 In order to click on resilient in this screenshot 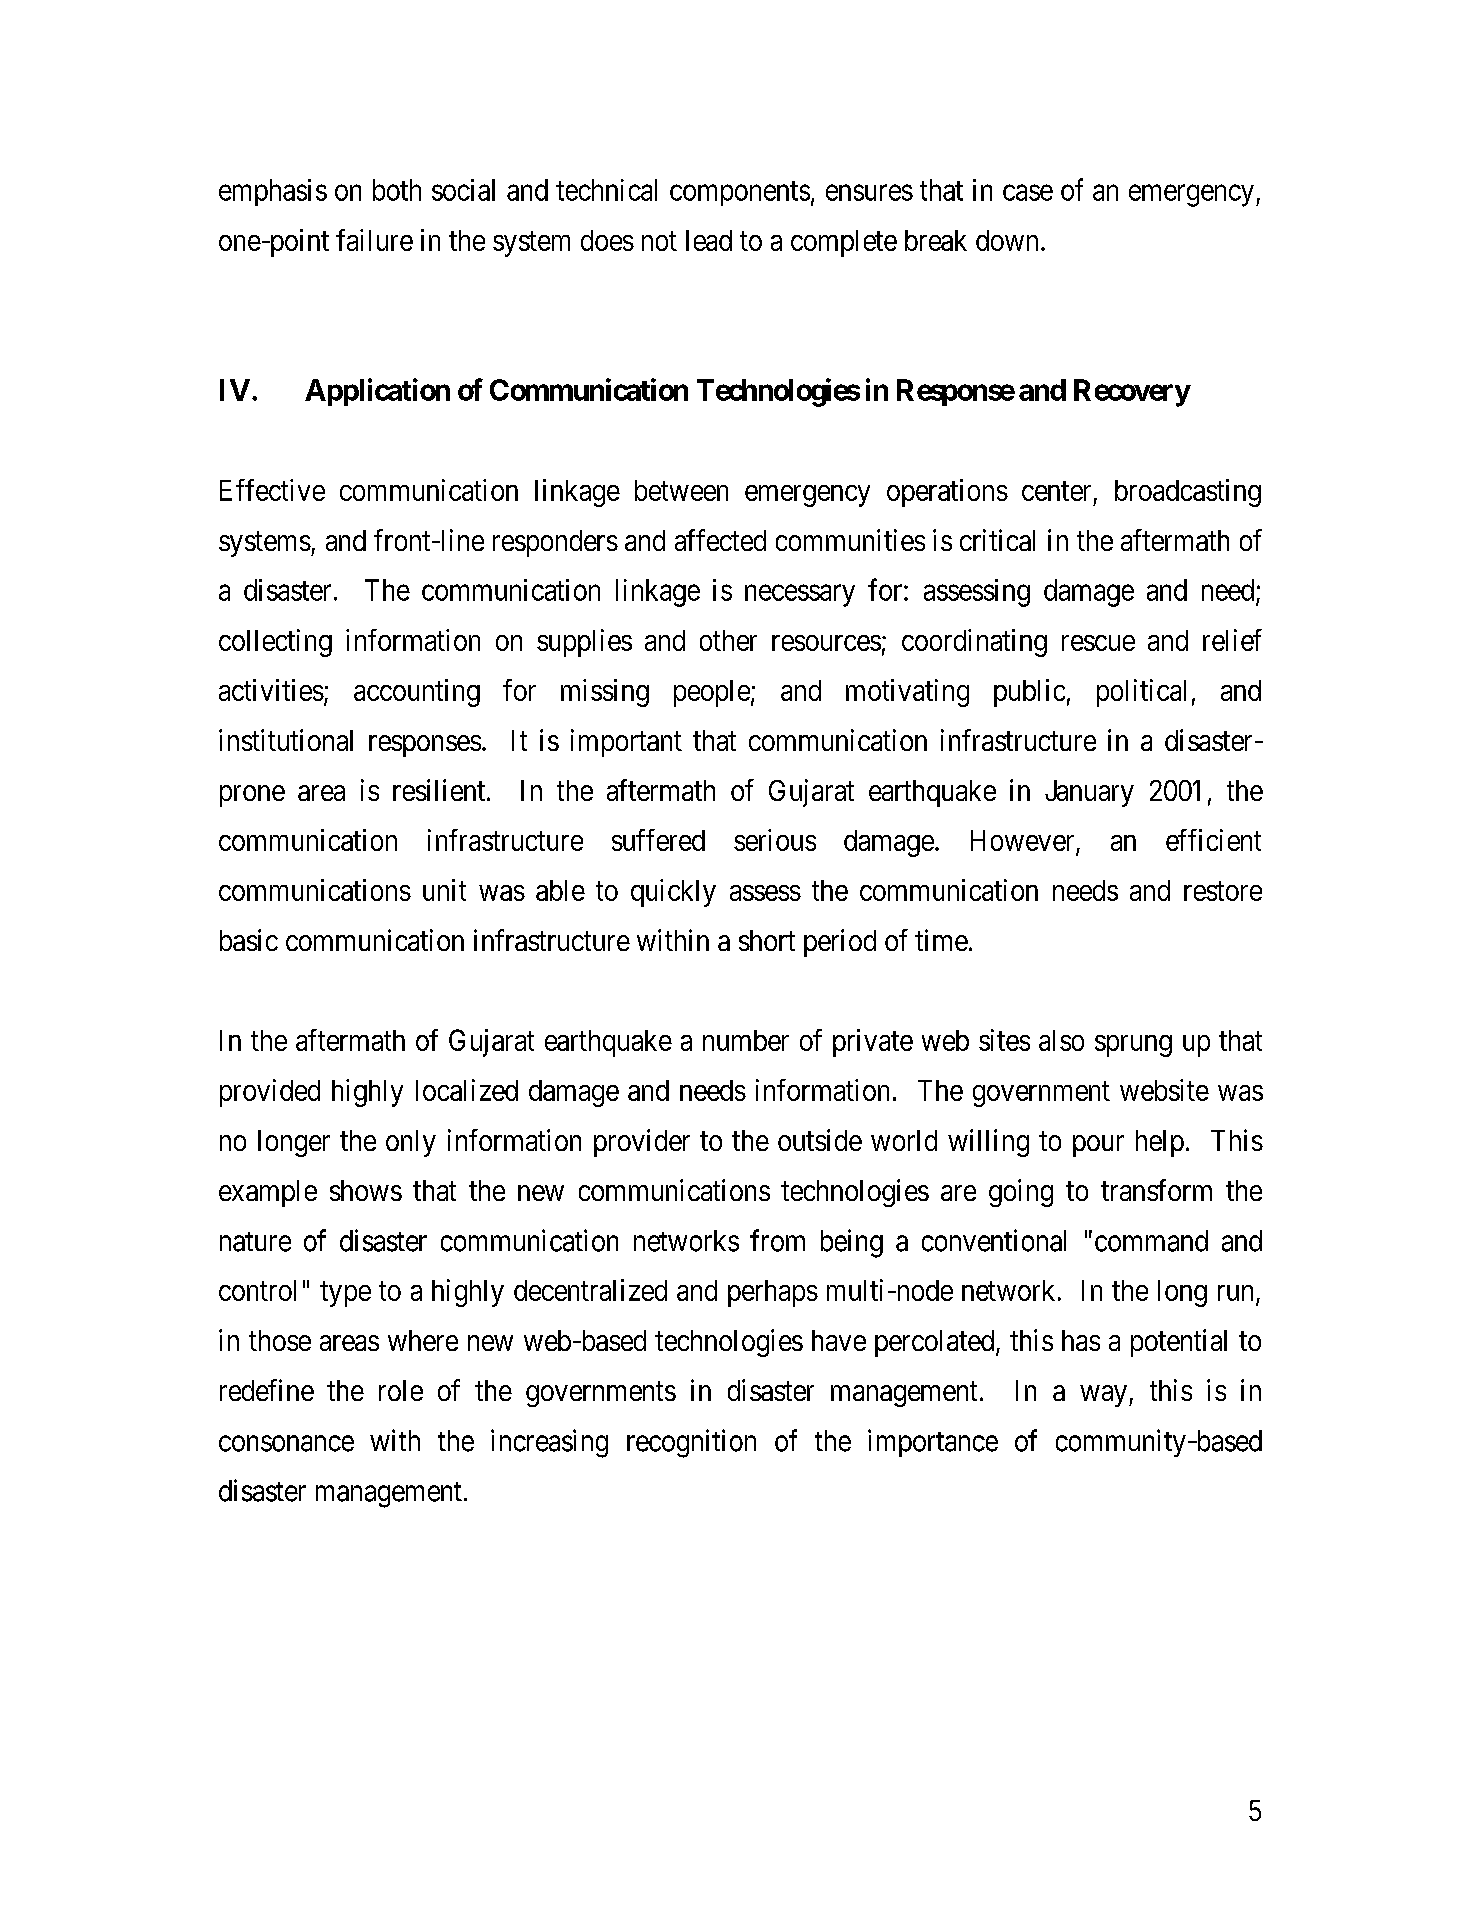, I will do `click(440, 790)`.
